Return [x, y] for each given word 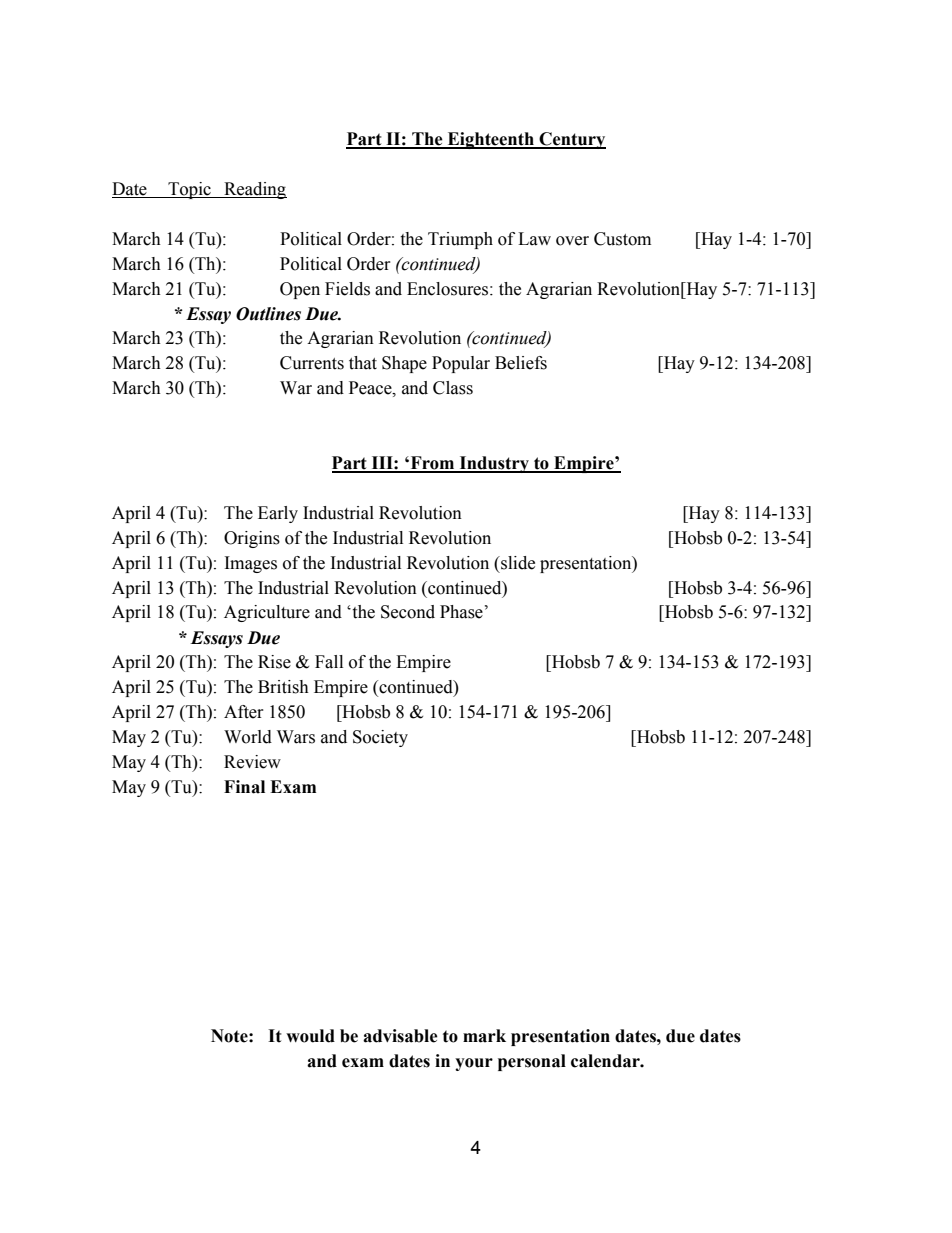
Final [244, 787]
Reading [254, 190]
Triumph [460, 240]
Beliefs [521, 363]
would [310, 1036]
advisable [400, 1036]
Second [408, 612]
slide [517, 563]
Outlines [268, 314]
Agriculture [267, 613]
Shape [404, 364]
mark [484, 1036]
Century [571, 140]
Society [380, 738]
